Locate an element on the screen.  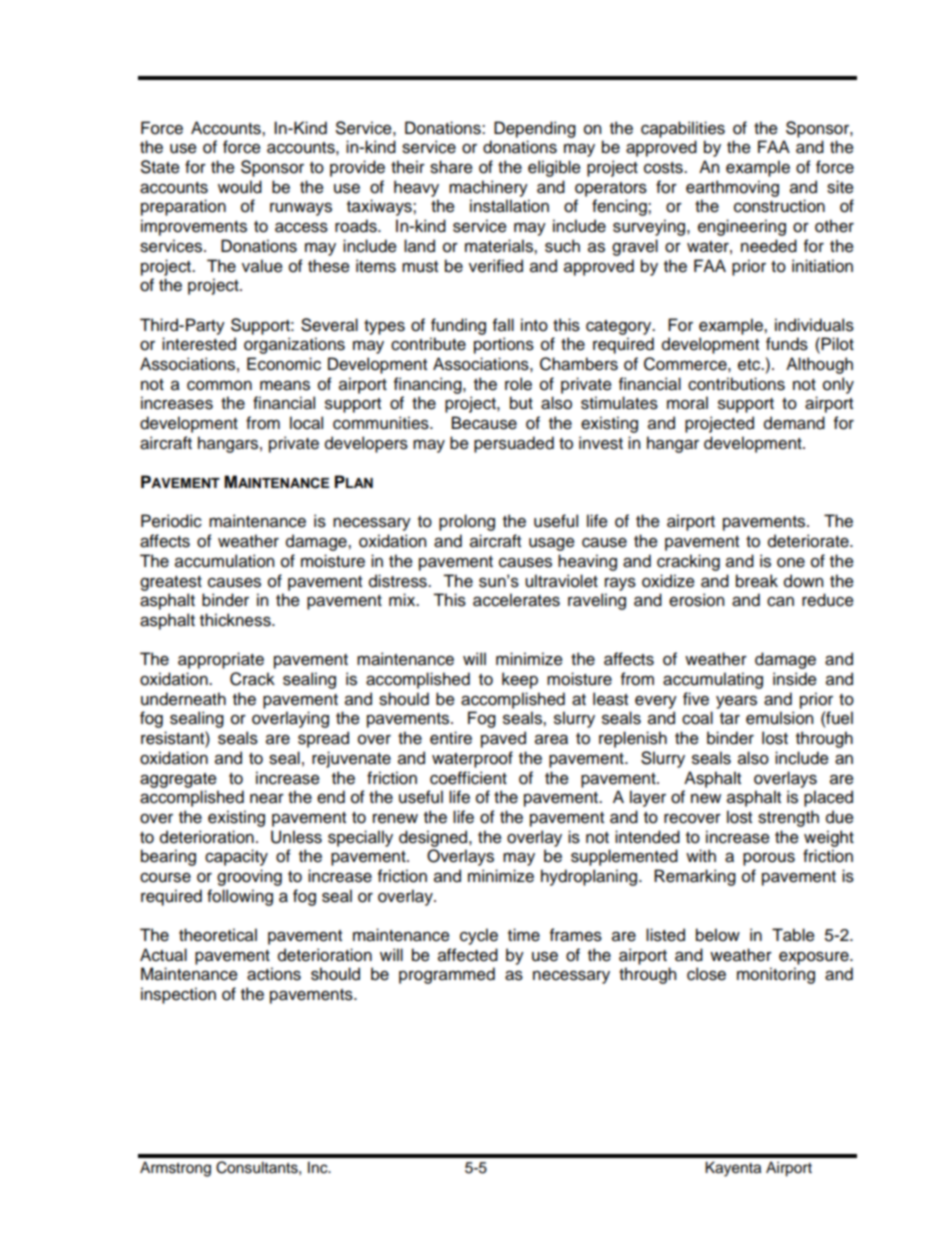
machinery is located at coordinates (488, 188).
